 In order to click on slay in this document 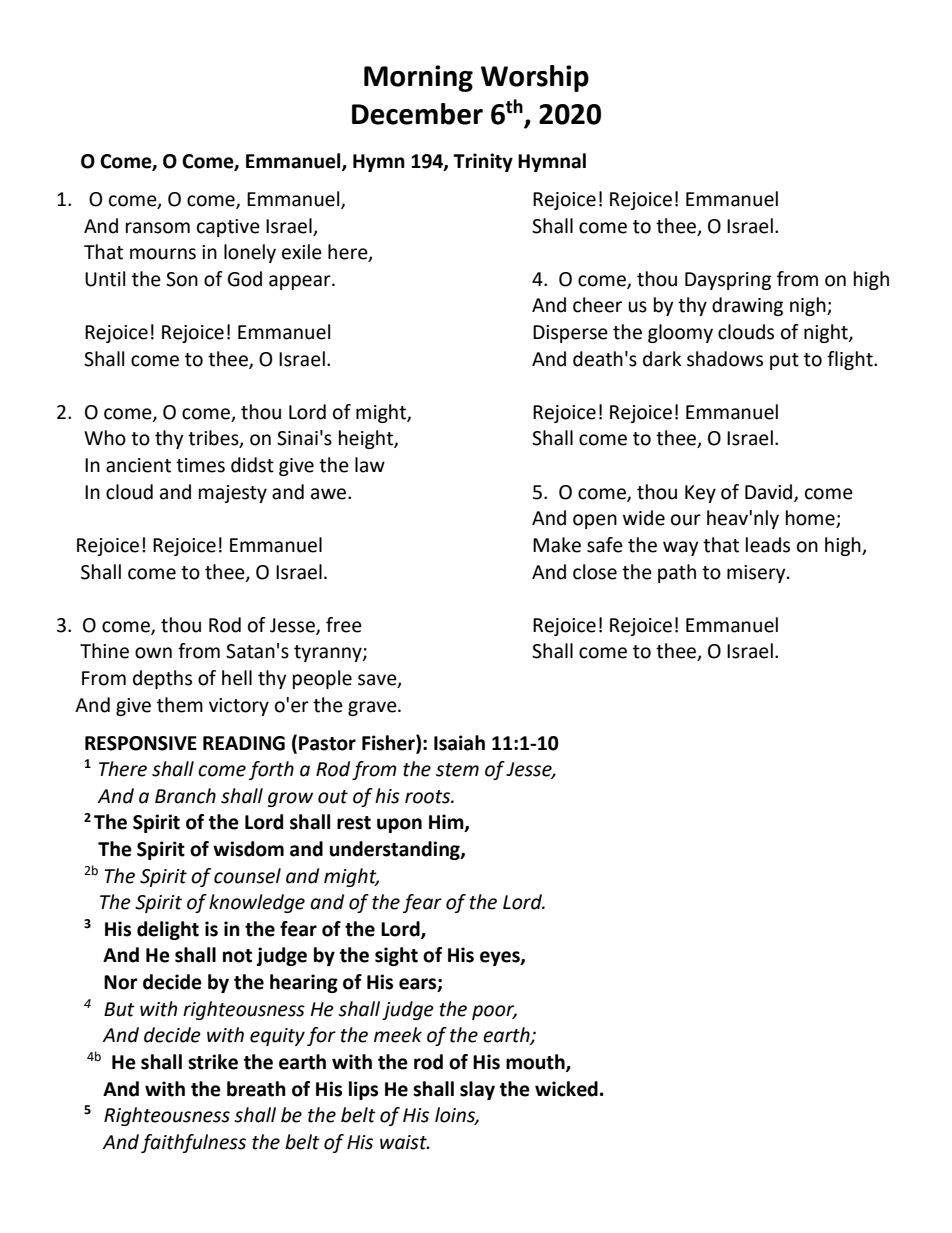, I will do `click(477, 1090)`.
